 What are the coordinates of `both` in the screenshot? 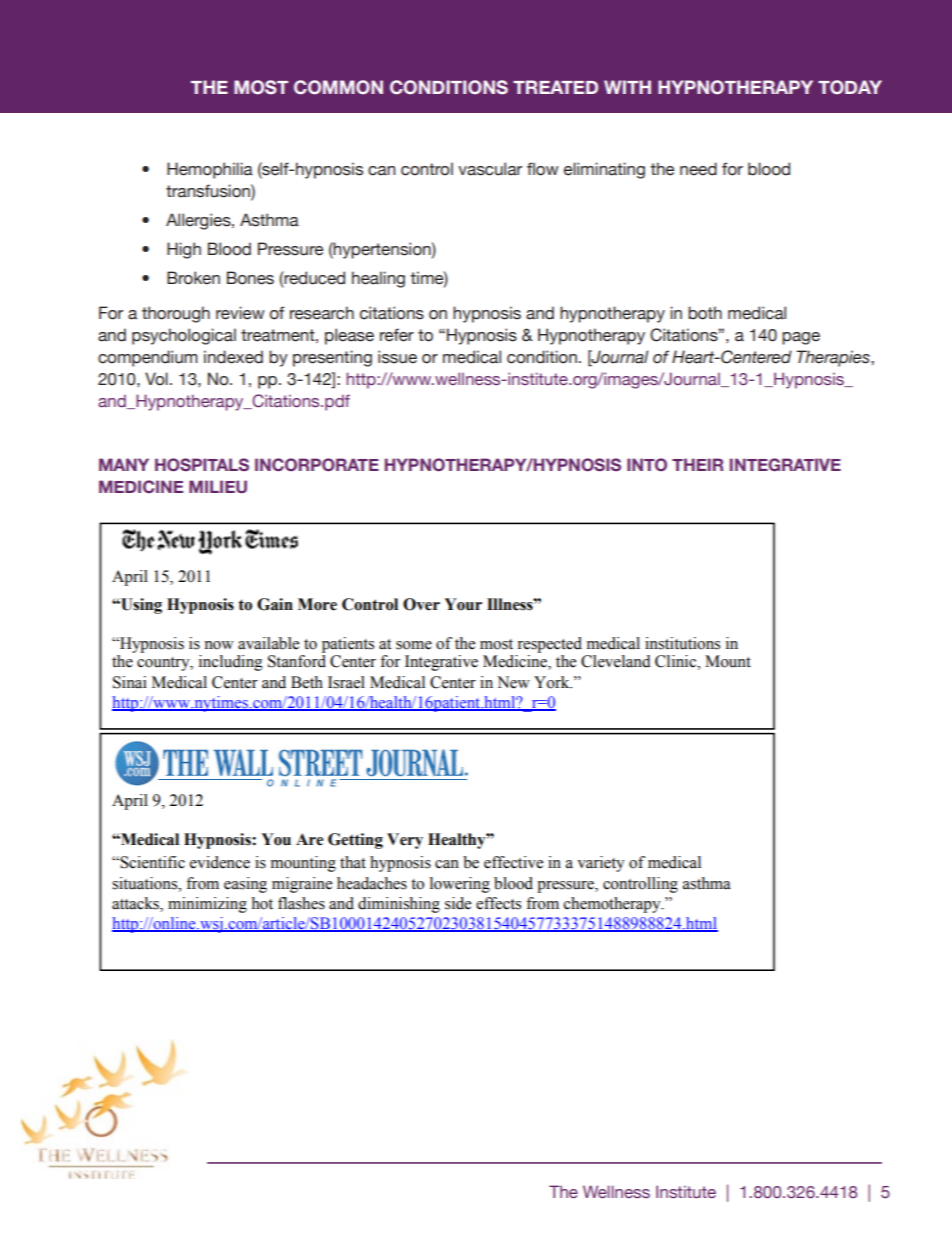 It's located at (705, 313).
